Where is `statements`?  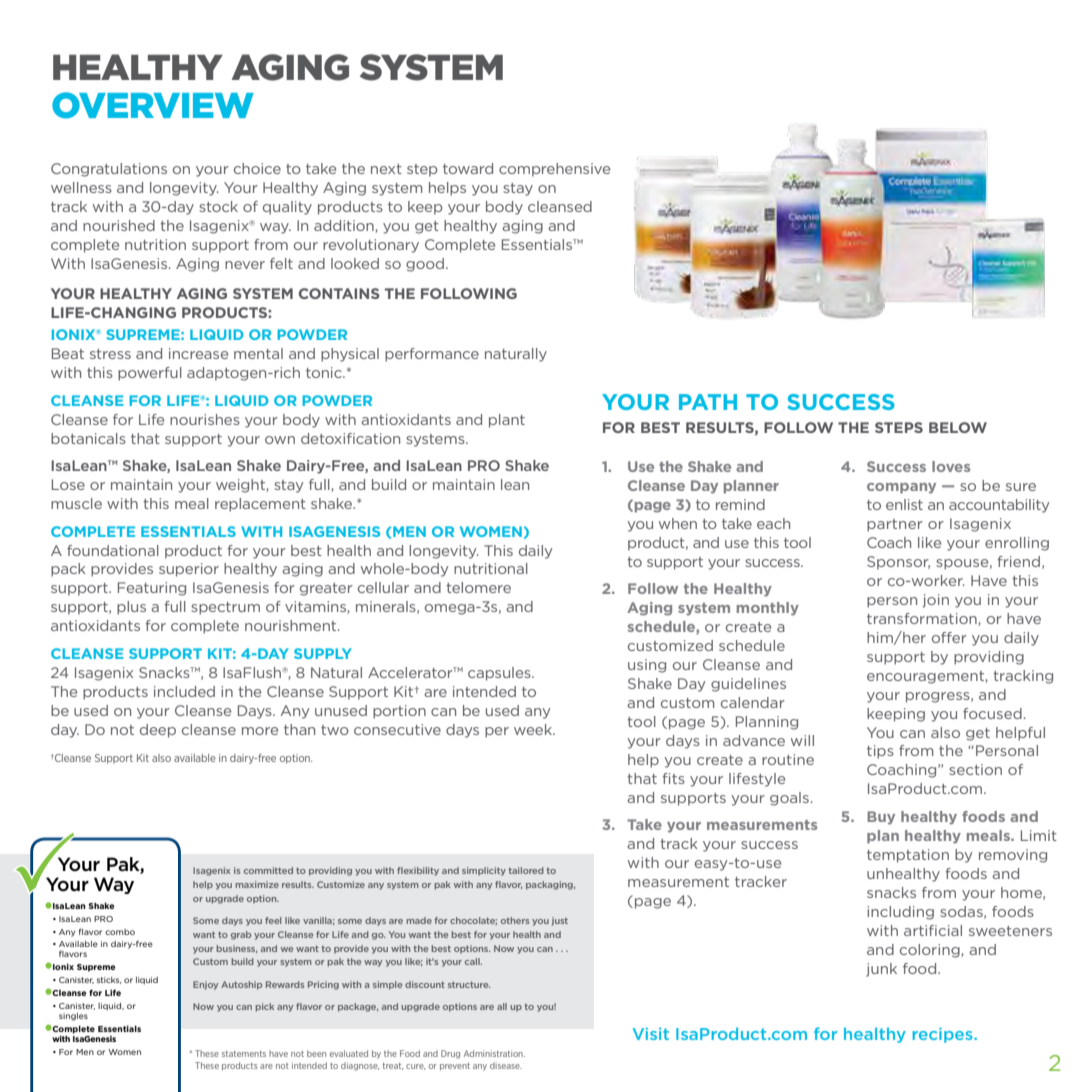 statements is located at coordinates (244, 1054).
